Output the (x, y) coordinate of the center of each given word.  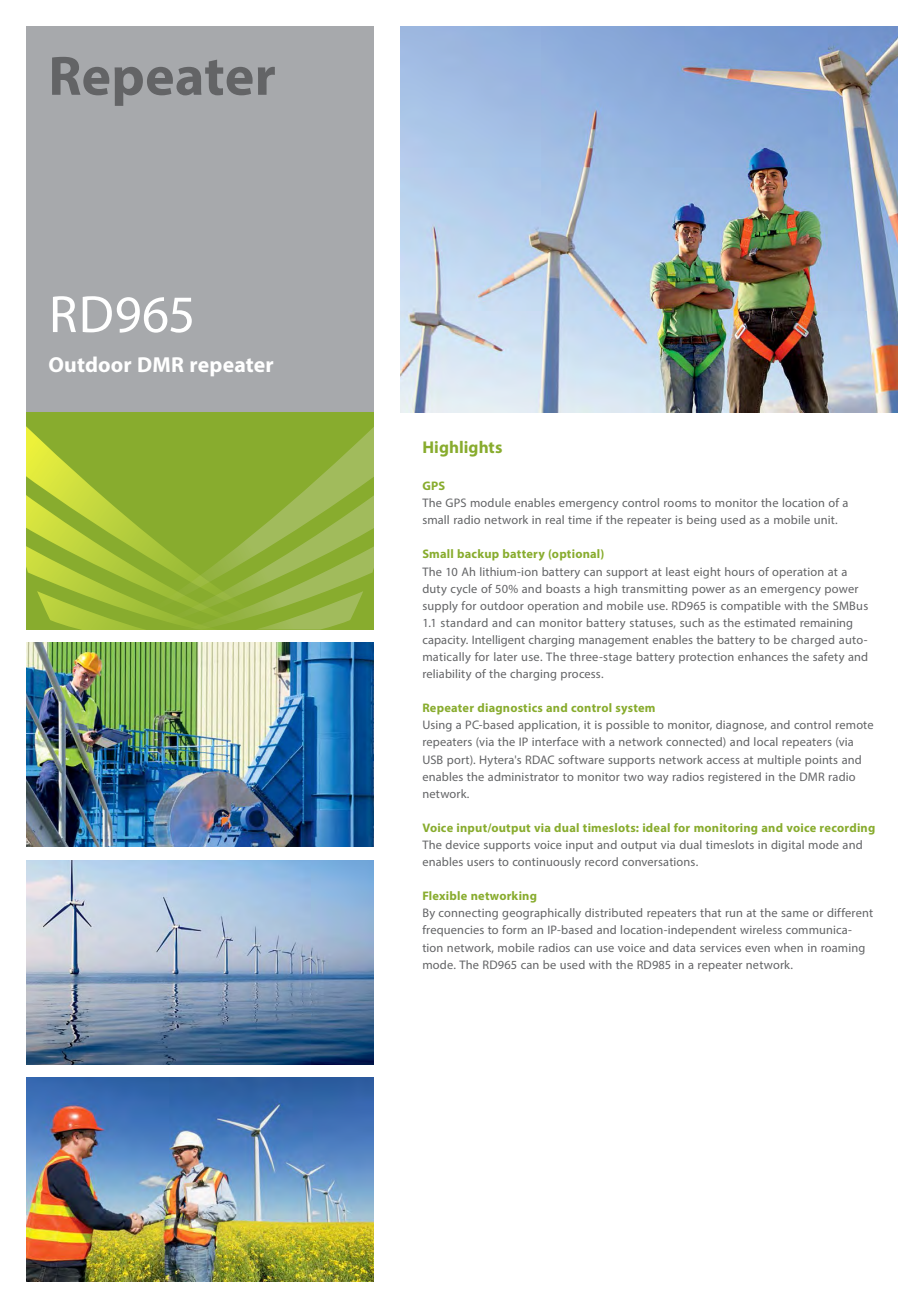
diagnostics (510, 709)
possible (627, 726)
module (491, 502)
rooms (680, 504)
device (463, 844)
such (692, 622)
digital (787, 846)
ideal (656, 827)
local (766, 741)
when (788, 947)
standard (464, 622)
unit (825, 520)
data (684, 947)
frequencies (453, 931)
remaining (826, 624)
